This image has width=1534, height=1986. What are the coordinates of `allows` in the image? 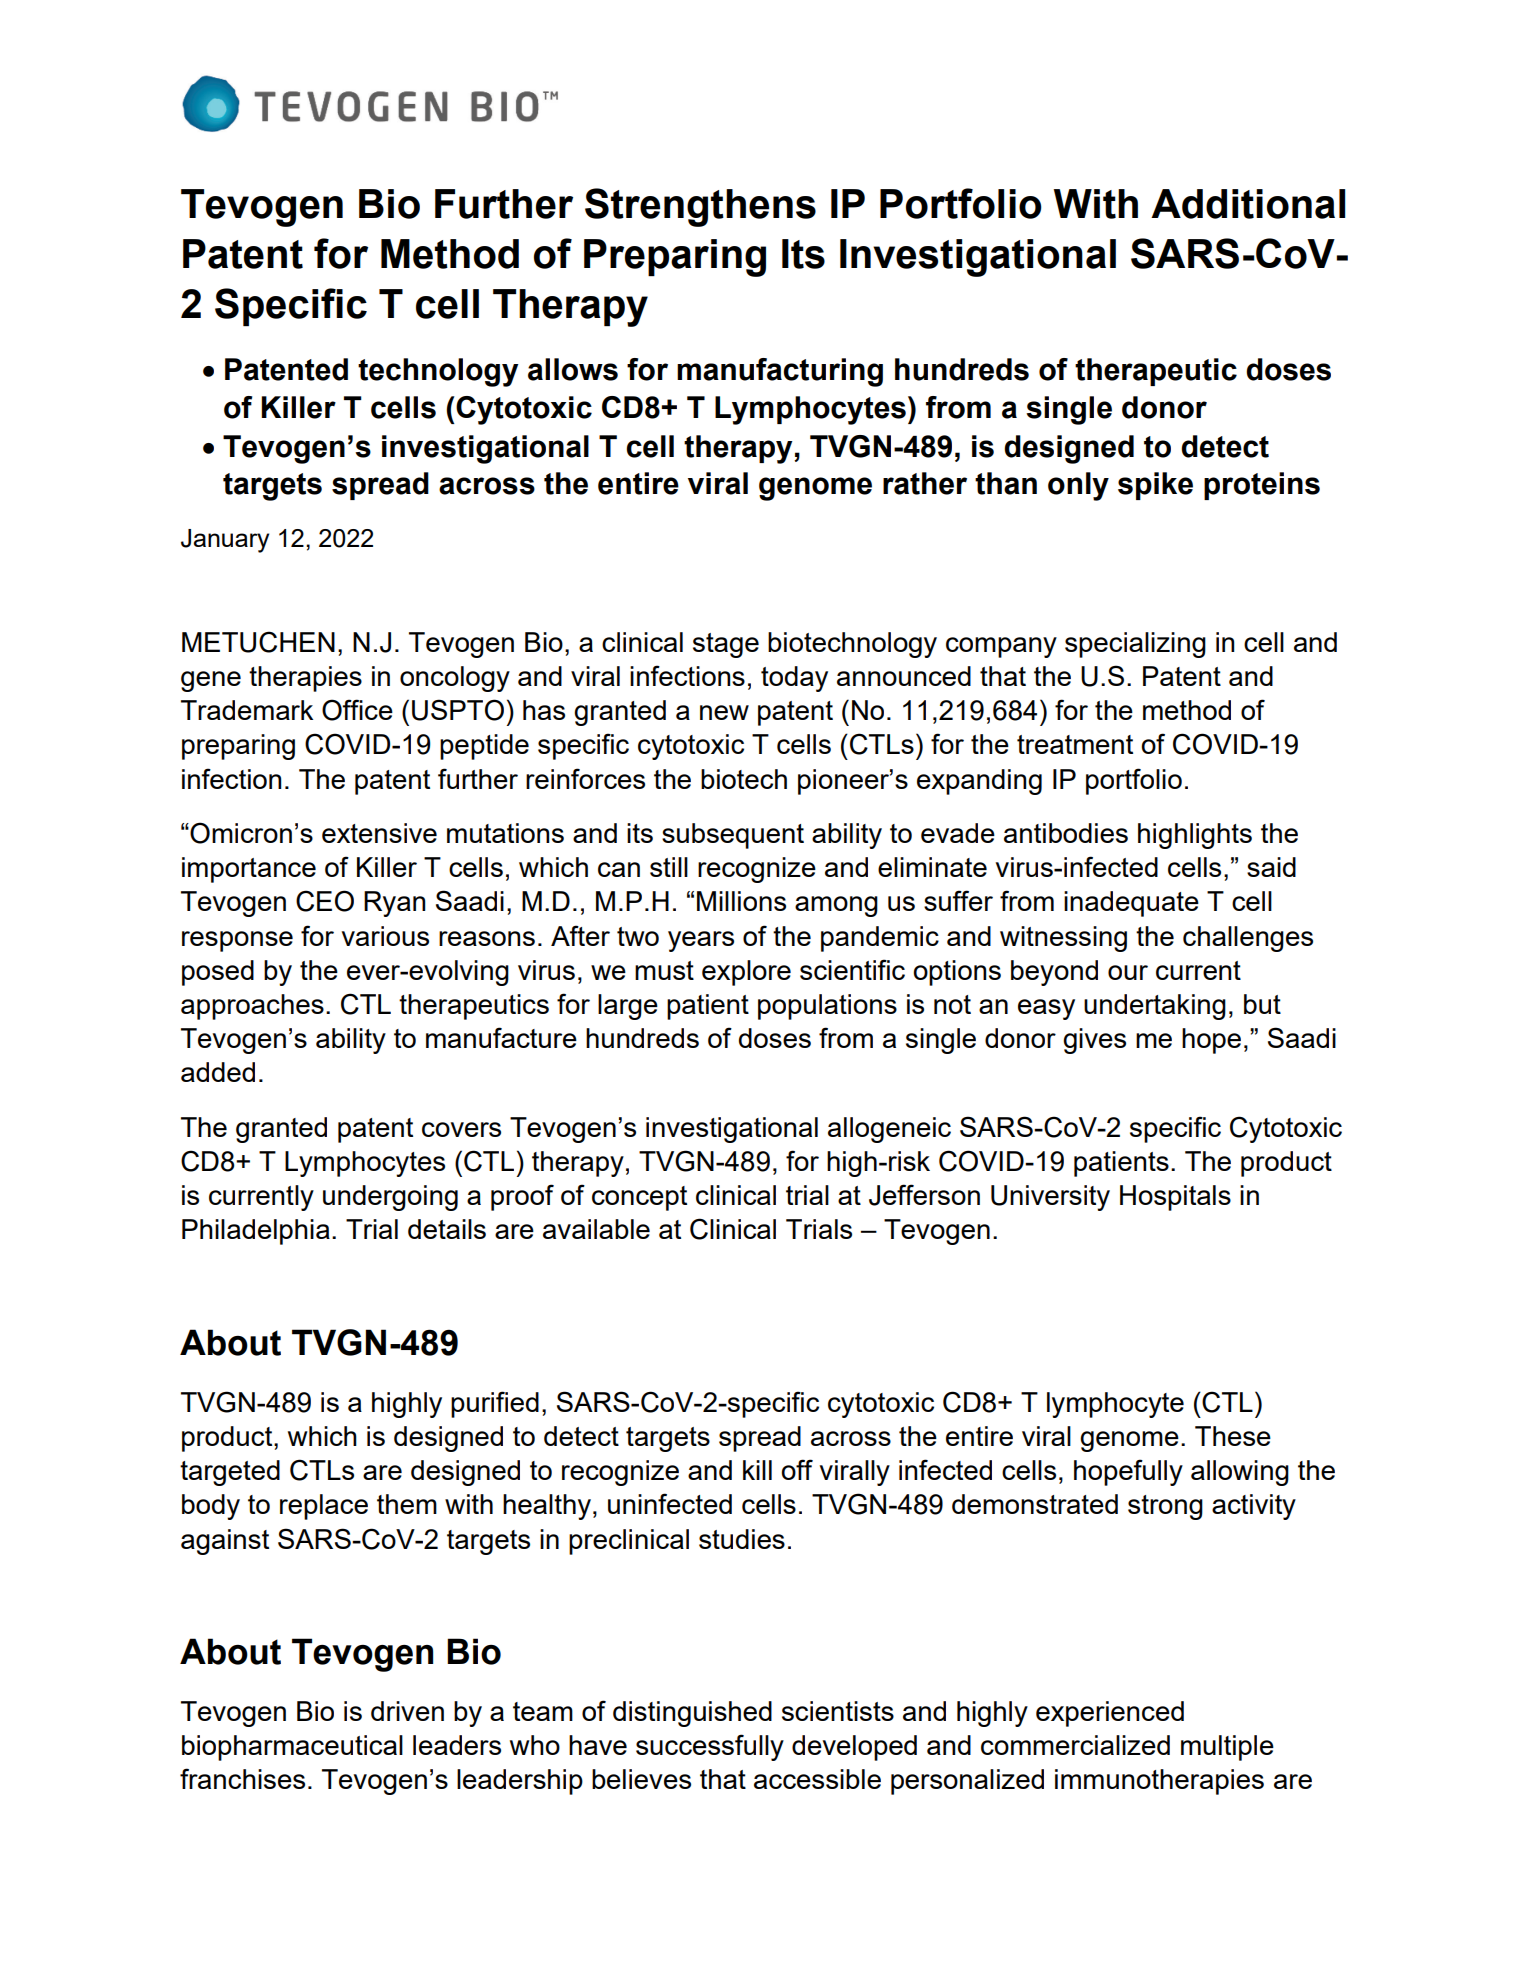 It's located at (573, 369).
